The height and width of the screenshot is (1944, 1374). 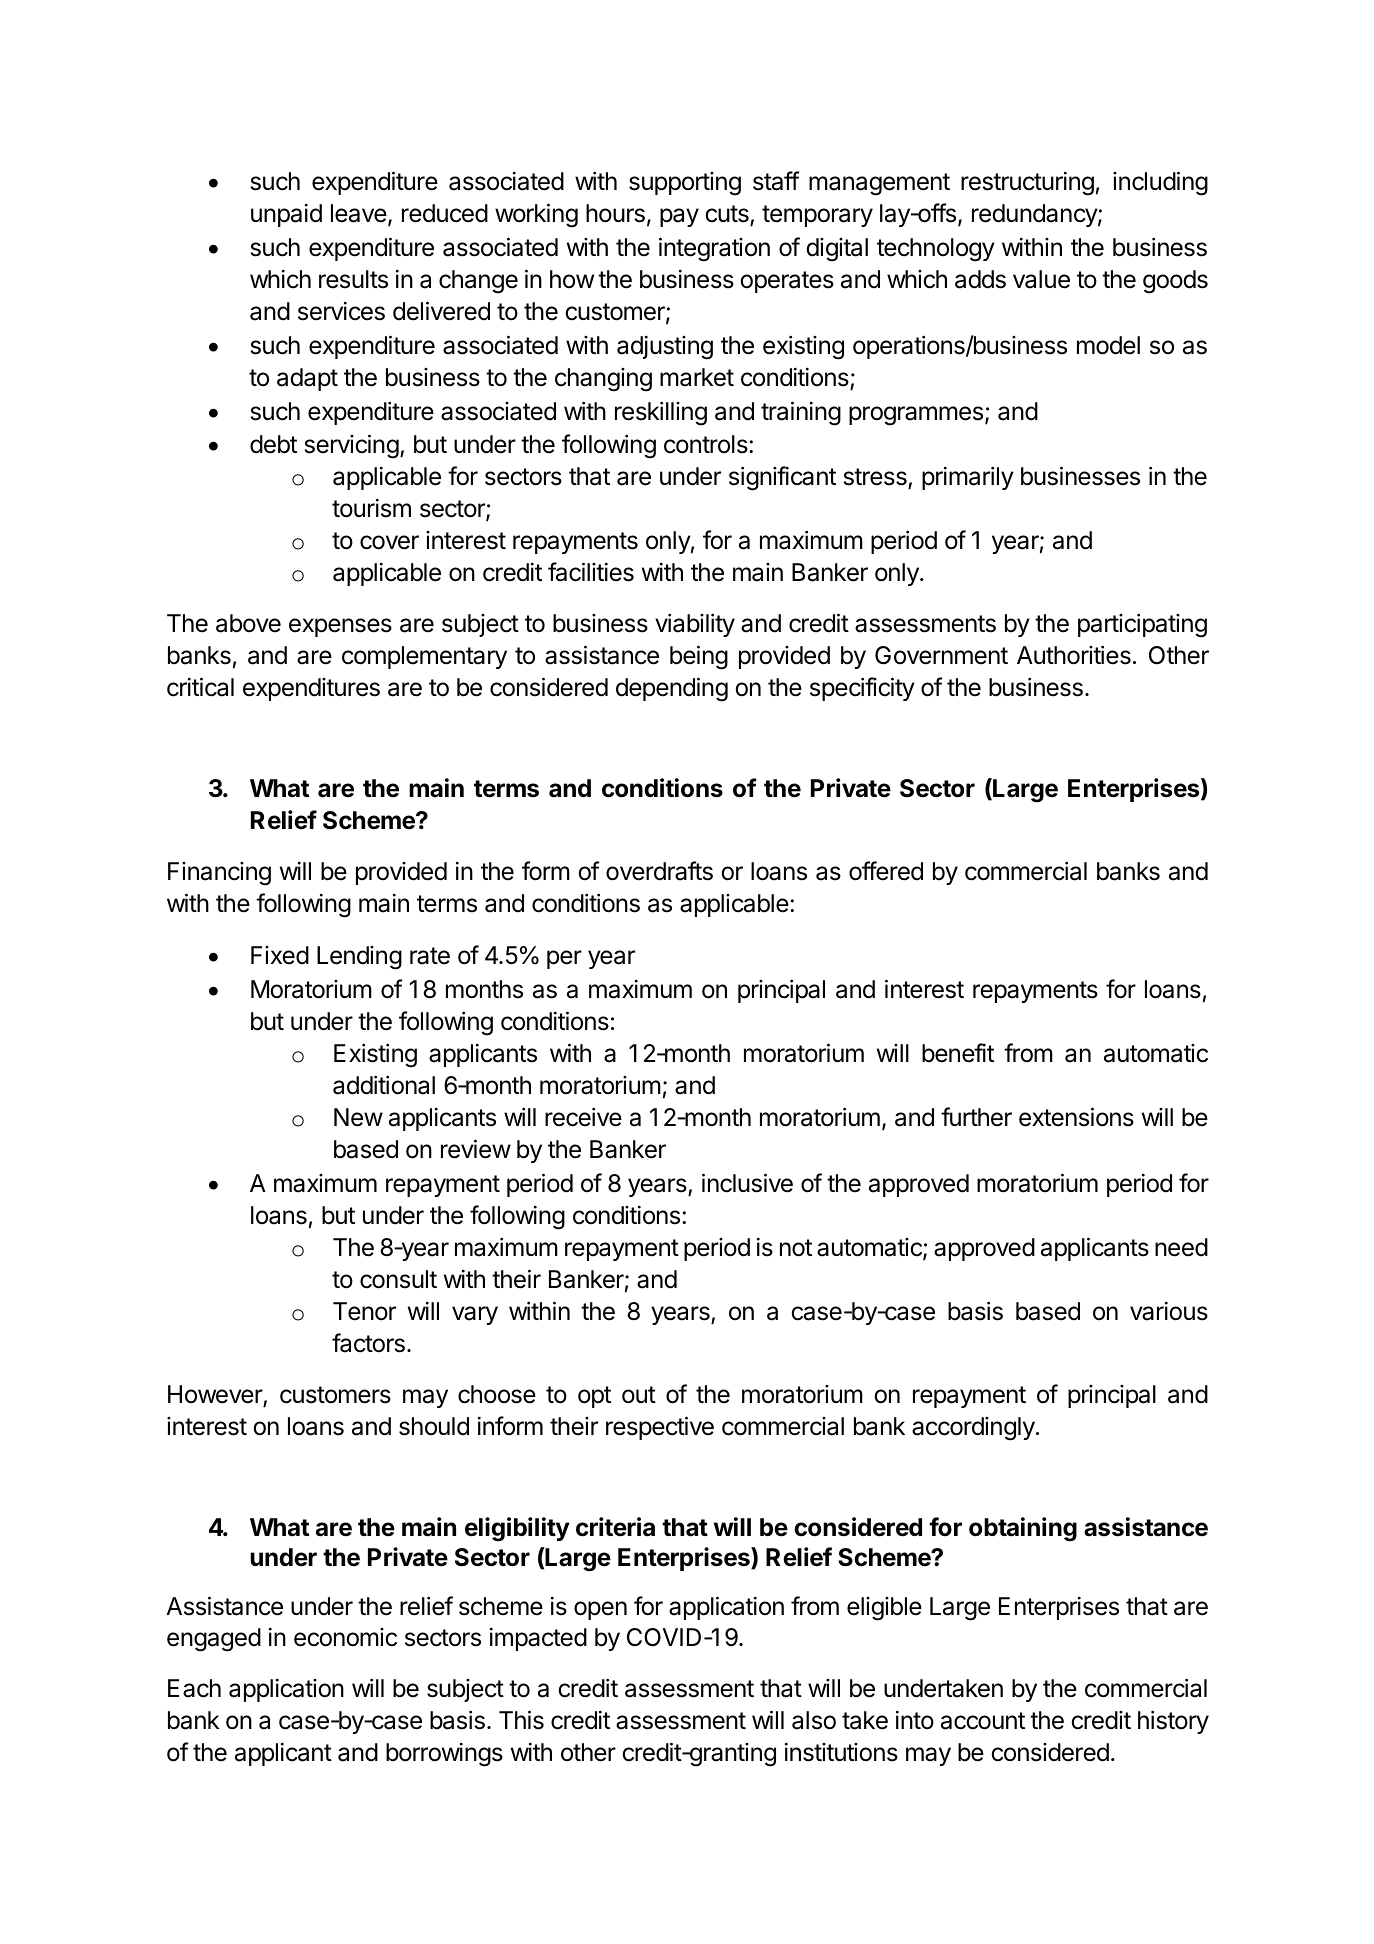 I want to click on Fixed, so click(x=280, y=955).
